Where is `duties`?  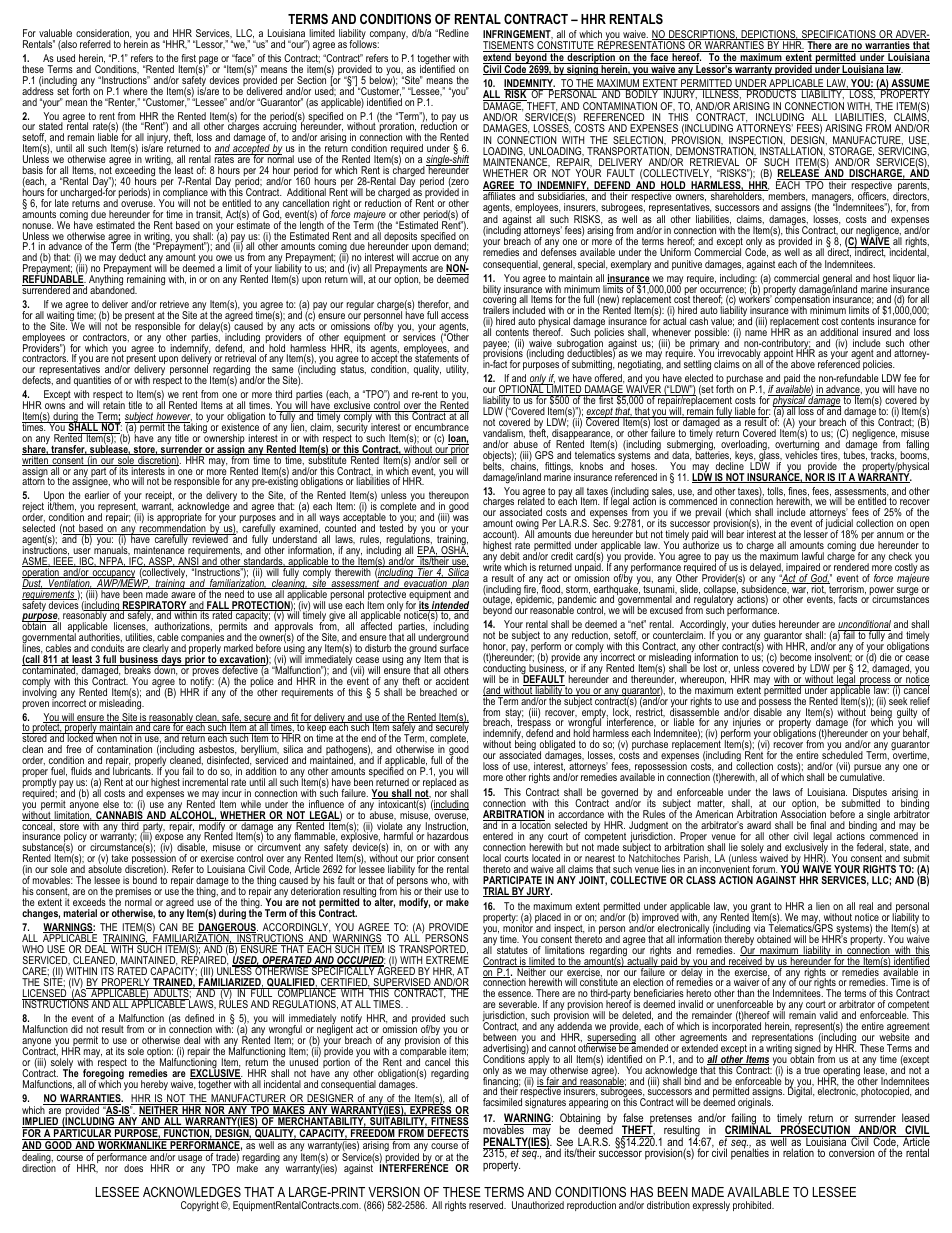
duties is located at coordinates (764, 624).
